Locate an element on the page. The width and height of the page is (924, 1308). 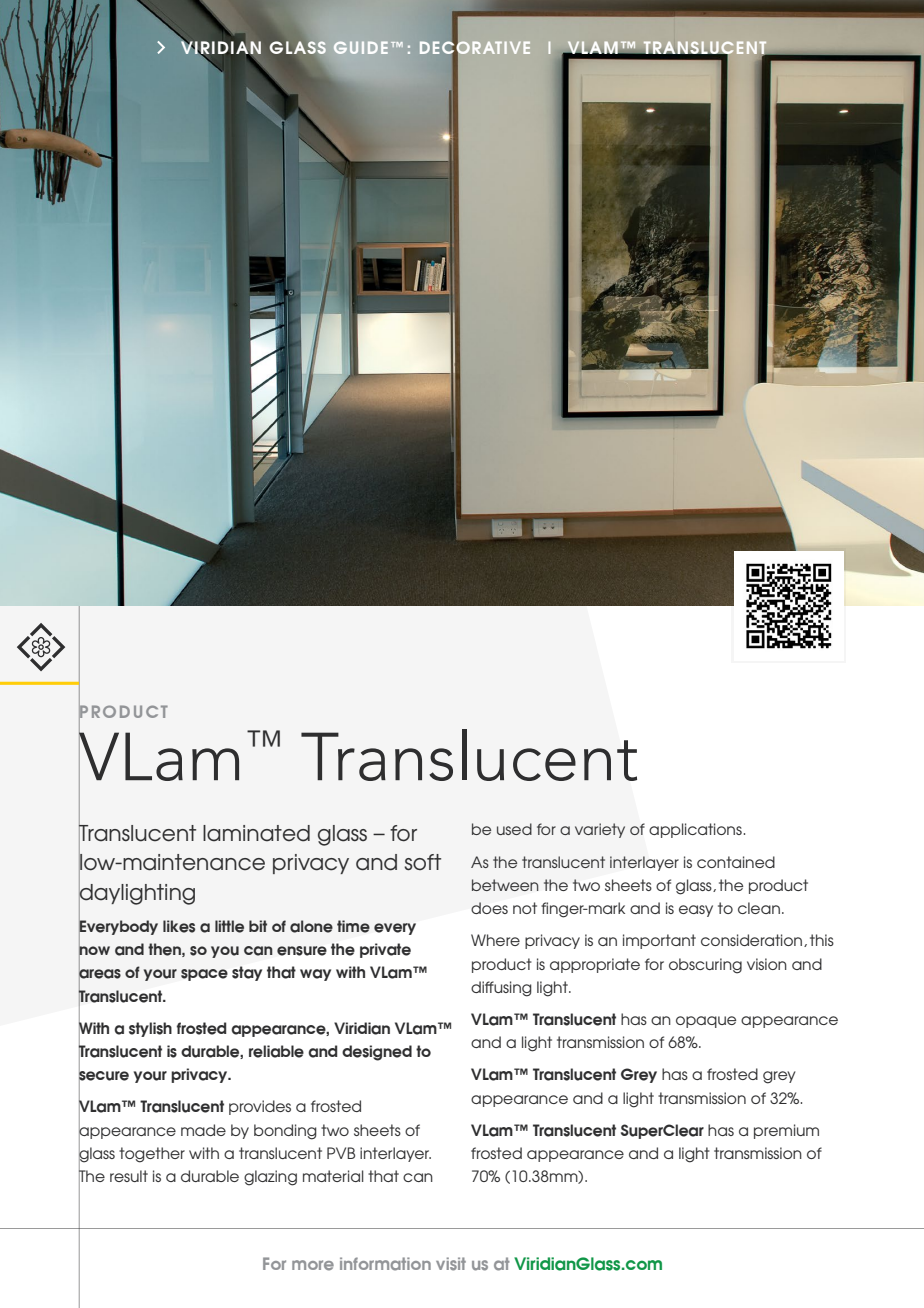
DECORATIVE is located at coordinates (475, 48).
